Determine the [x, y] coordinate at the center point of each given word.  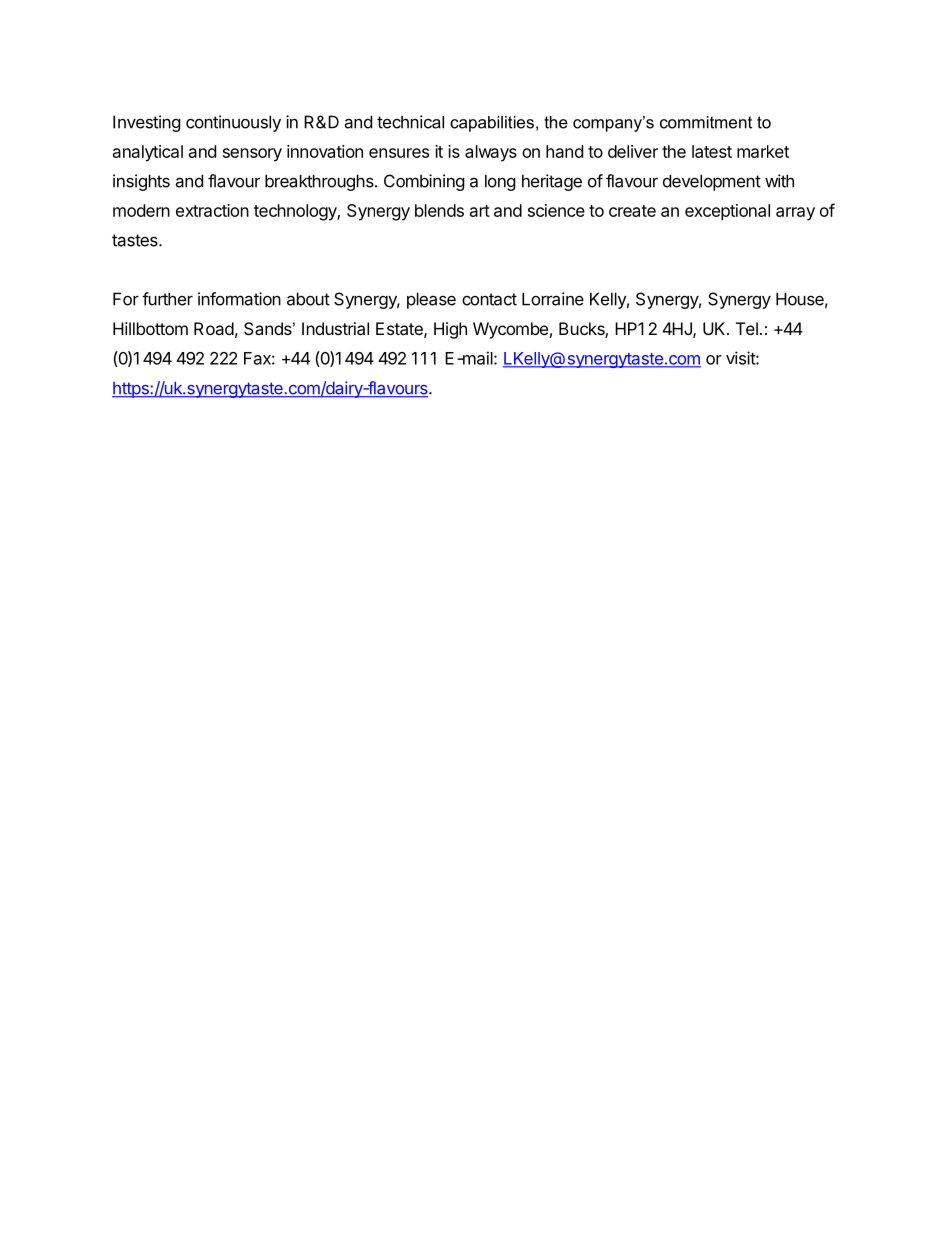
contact [489, 299]
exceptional [727, 212]
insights [141, 182]
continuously [233, 123]
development [712, 182]
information [239, 299]
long [500, 182]
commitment [706, 122]
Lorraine [553, 299]
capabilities [492, 124]
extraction [212, 210]
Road [214, 328]
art [480, 211]
